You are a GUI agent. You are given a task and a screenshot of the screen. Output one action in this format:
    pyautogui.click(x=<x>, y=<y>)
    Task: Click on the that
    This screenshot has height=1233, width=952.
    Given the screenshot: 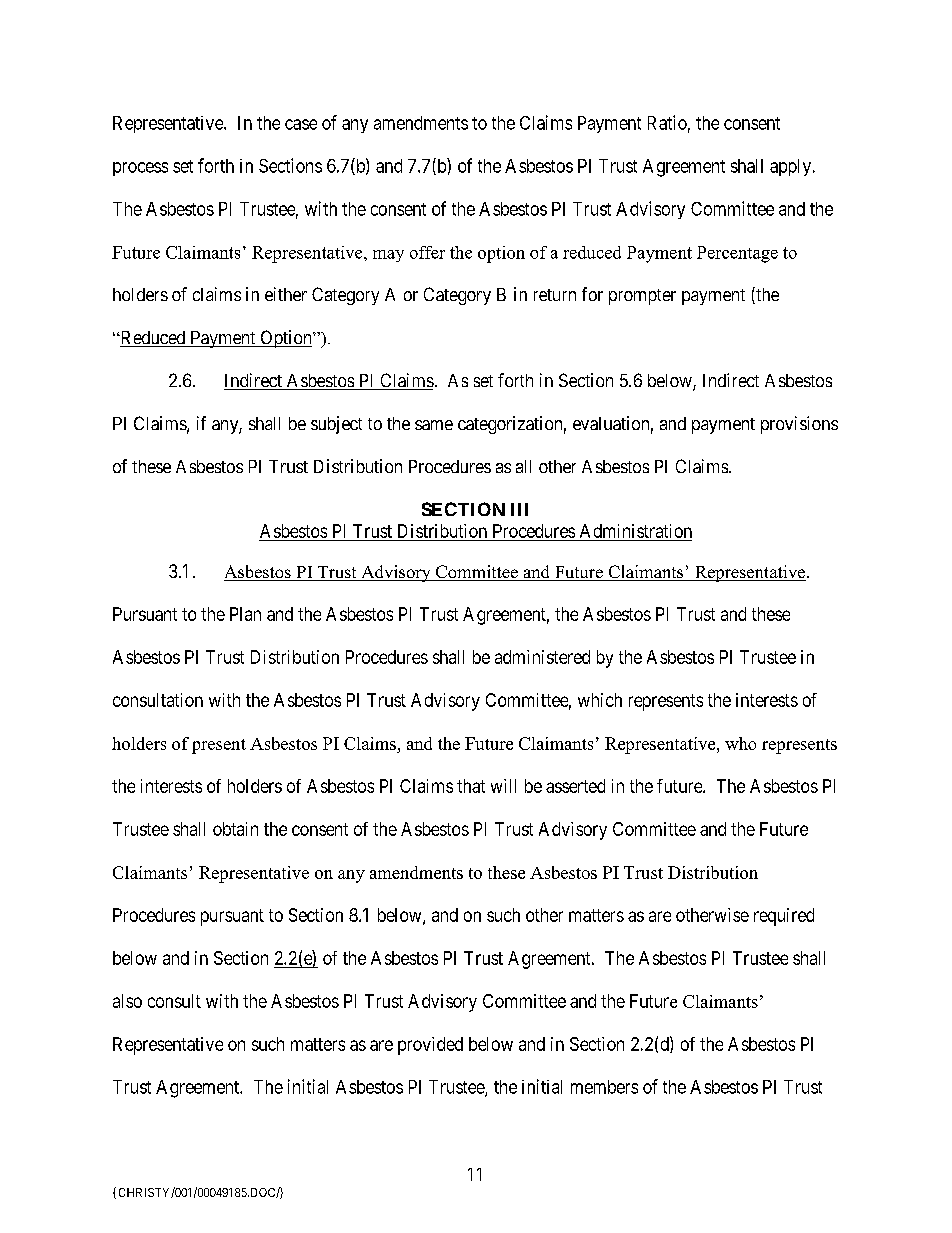 What is the action you would take?
    pyautogui.click(x=471, y=786)
